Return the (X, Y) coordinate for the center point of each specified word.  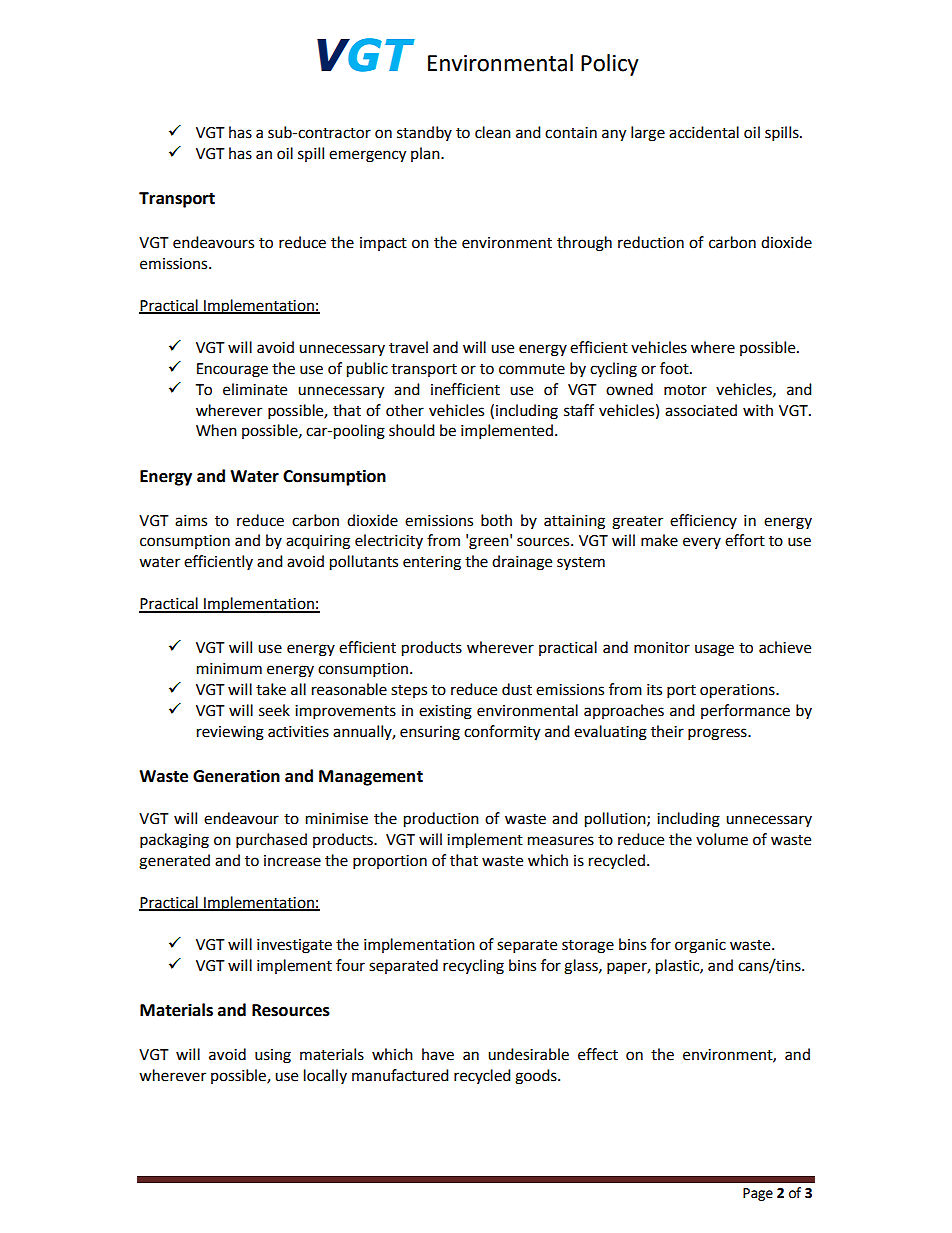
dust (517, 689)
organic (700, 946)
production (441, 820)
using (273, 1056)
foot (675, 368)
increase (292, 861)
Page (758, 1194)
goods (537, 1077)
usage (714, 650)
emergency (367, 156)
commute (532, 369)
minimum (229, 669)
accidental (704, 132)
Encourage (232, 370)
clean (493, 132)
